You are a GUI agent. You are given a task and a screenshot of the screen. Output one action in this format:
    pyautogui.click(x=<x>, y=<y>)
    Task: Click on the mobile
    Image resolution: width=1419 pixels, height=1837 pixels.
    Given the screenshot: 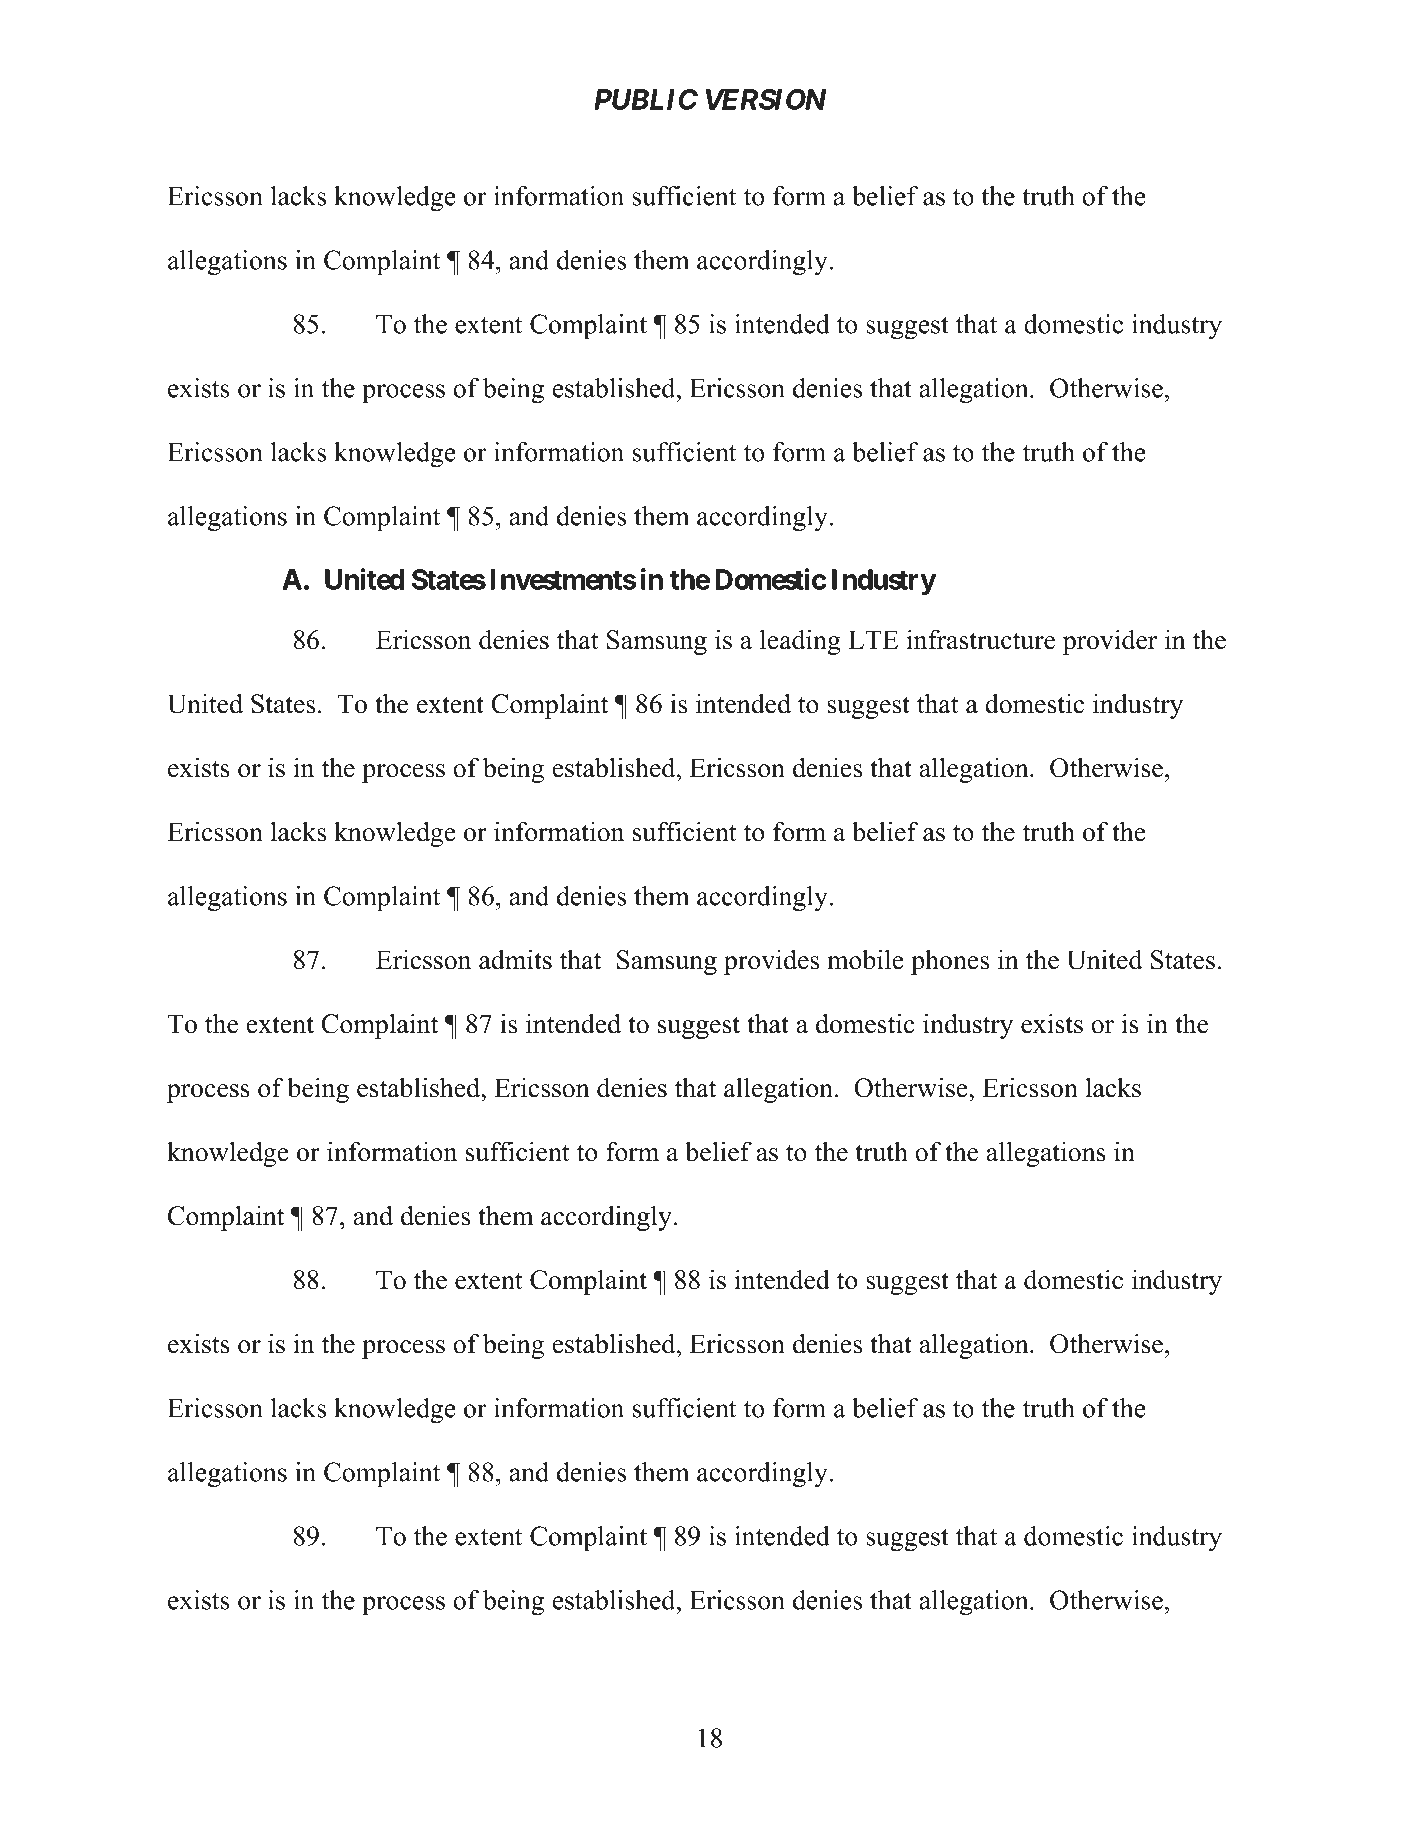 What is the action you would take?
    pyautogui.click(x=865, y=959)
